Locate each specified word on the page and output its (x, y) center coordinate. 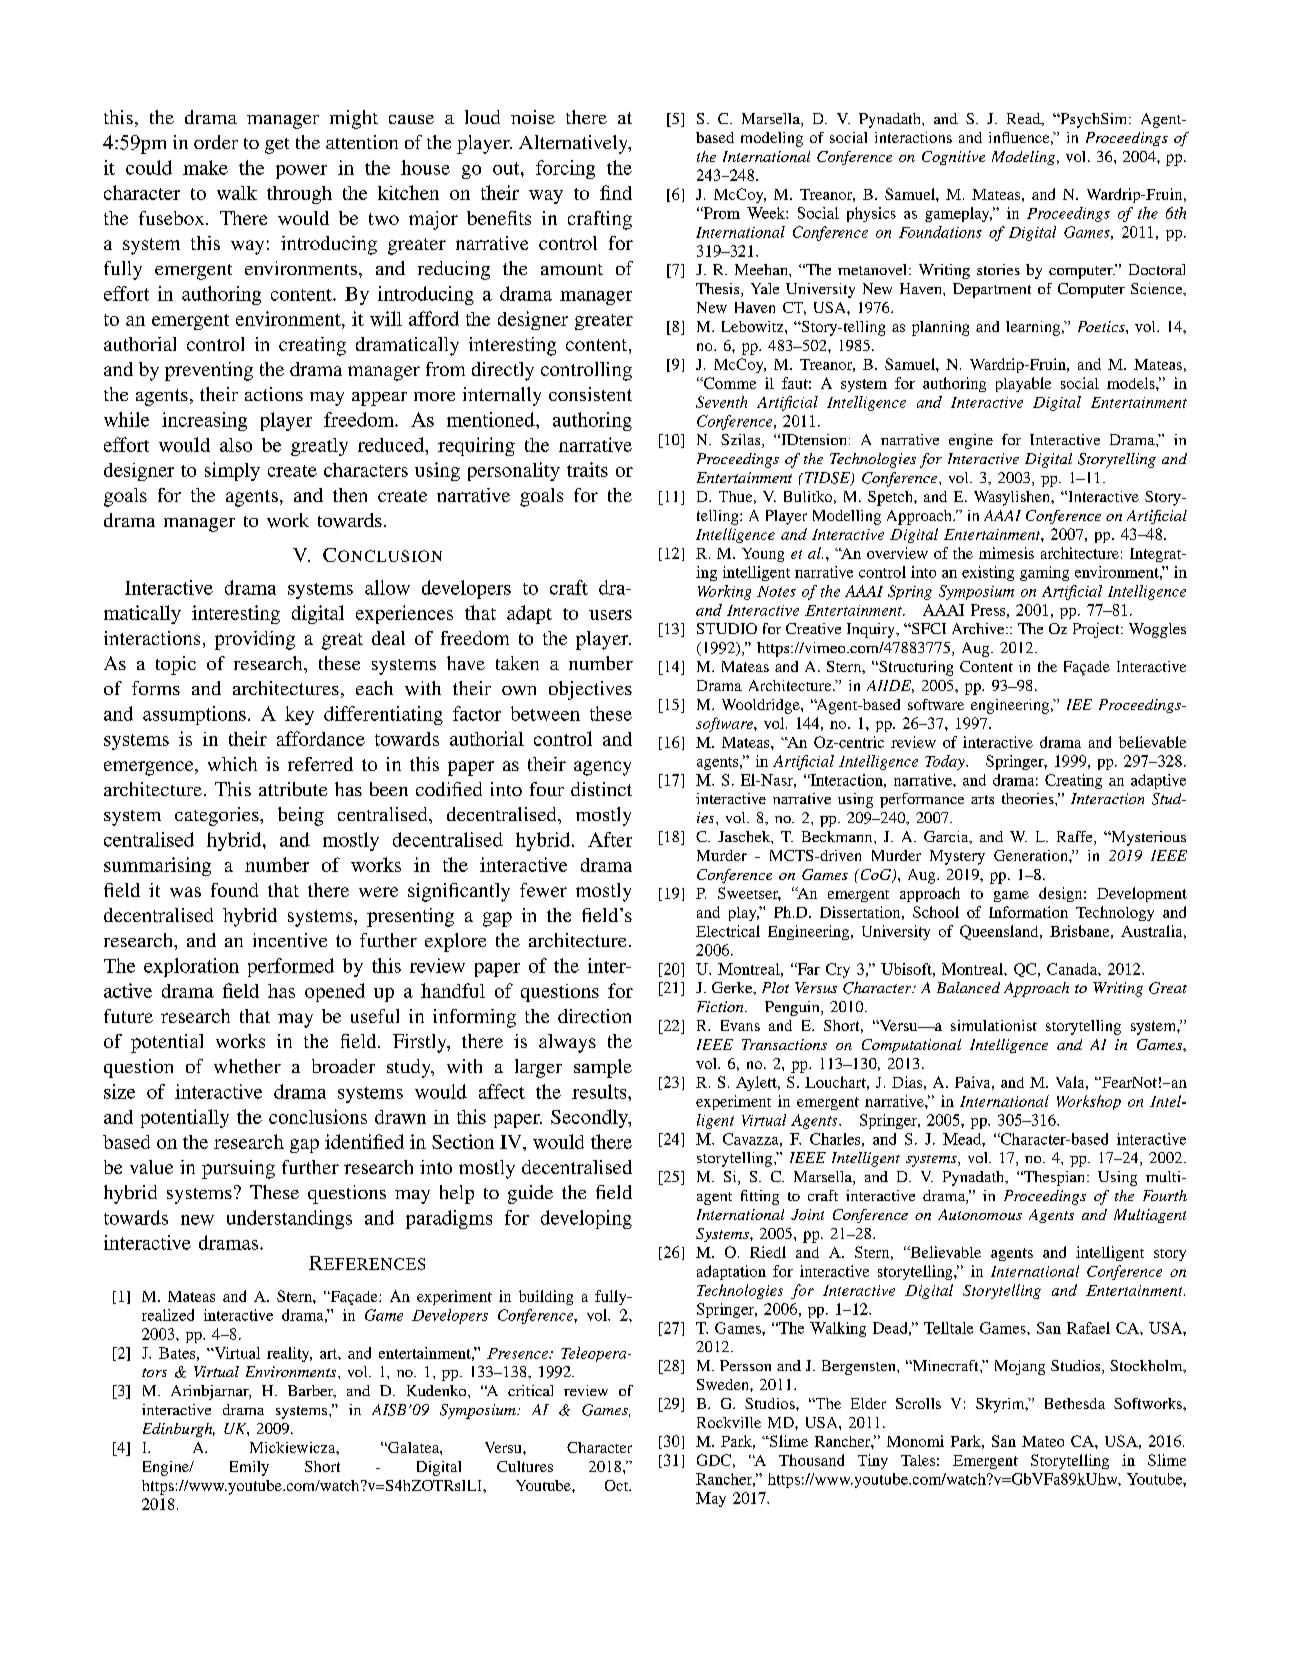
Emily (249, 1468)
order (216, 142)
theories (1029, 798)
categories (218, 816)
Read (1025, 119)
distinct (601, 789)
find (616, 192)
